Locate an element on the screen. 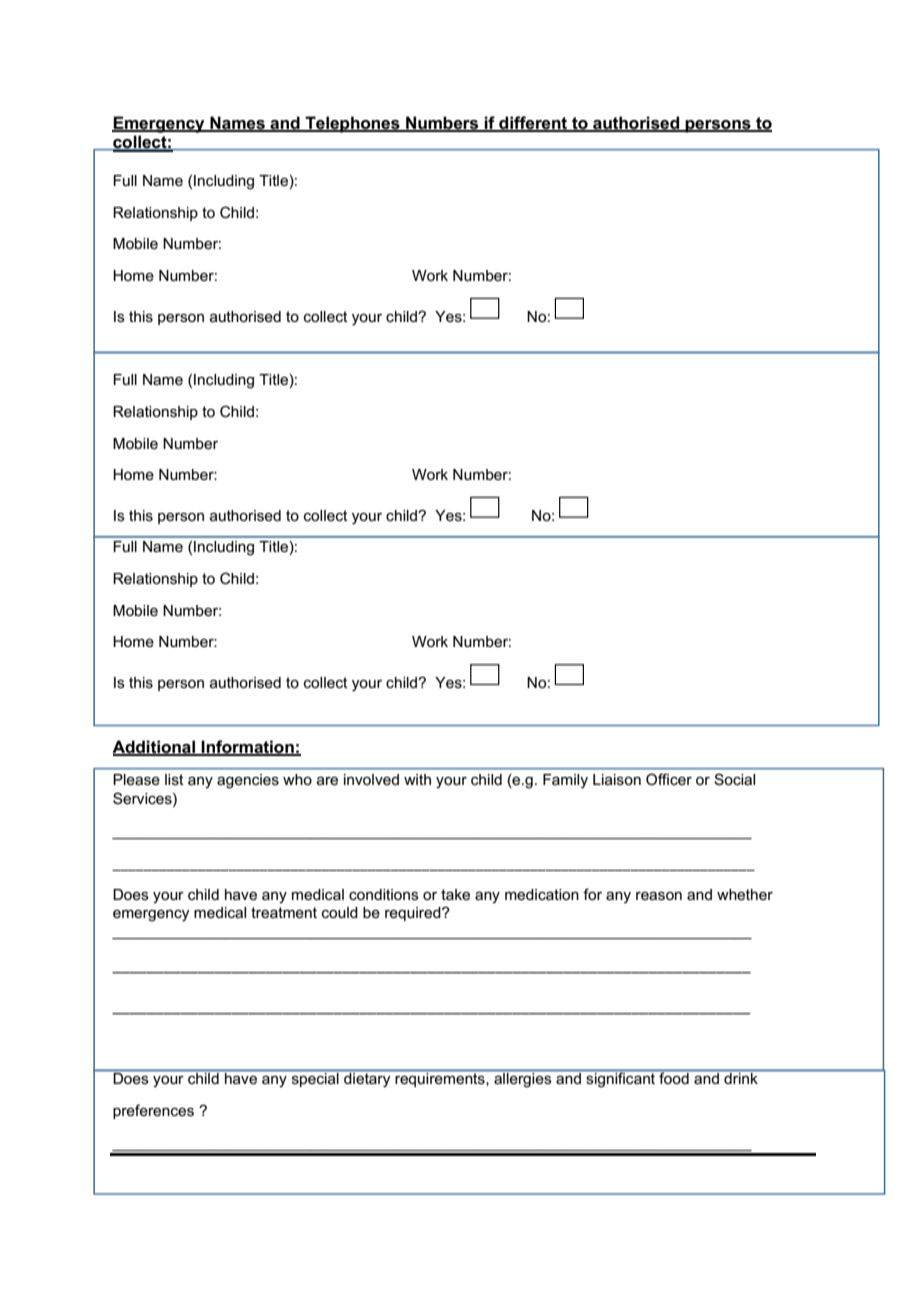  Information is located at coordinates (248, 747).
